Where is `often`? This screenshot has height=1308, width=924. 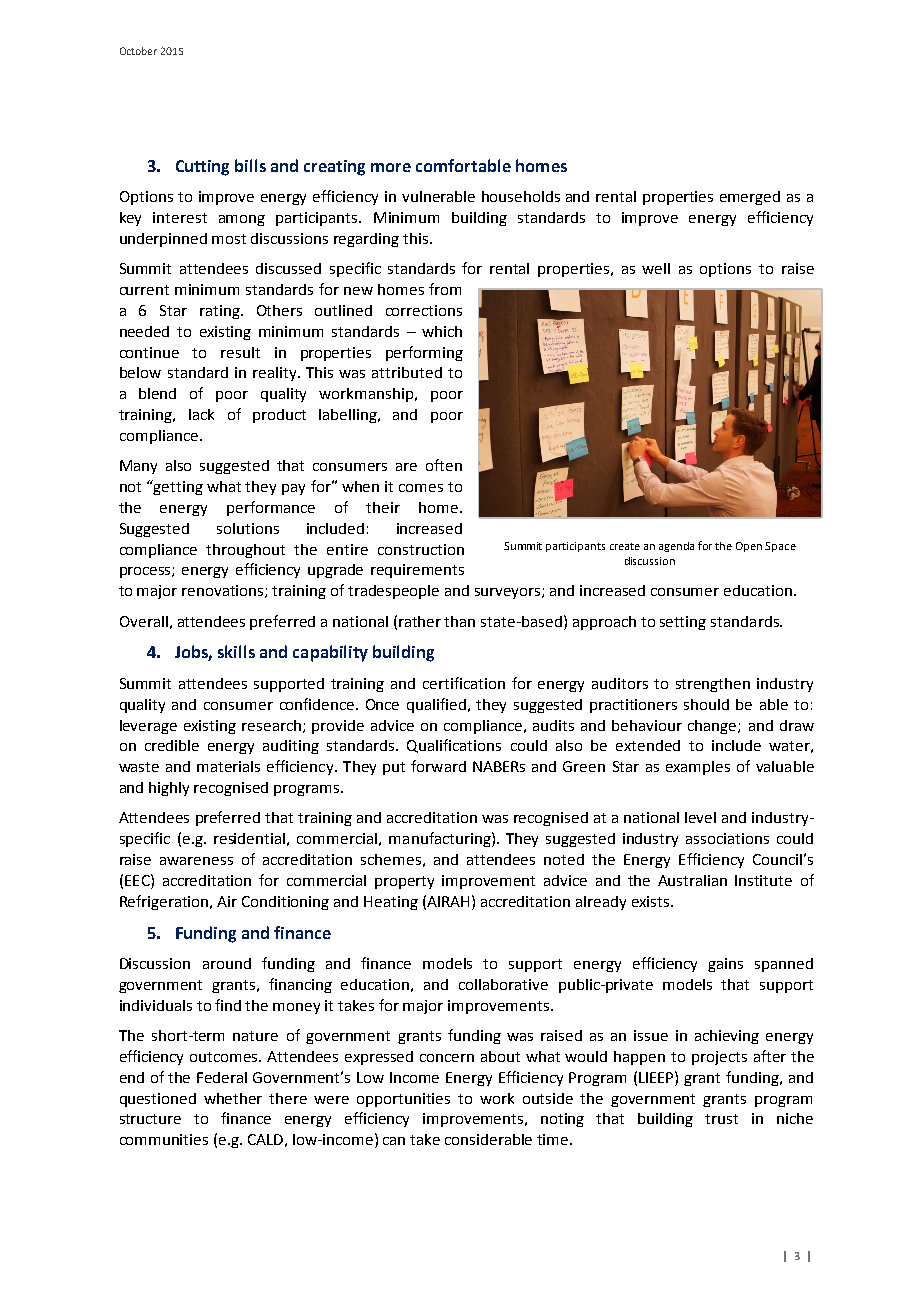 often is located at coordinates (444, 465).
